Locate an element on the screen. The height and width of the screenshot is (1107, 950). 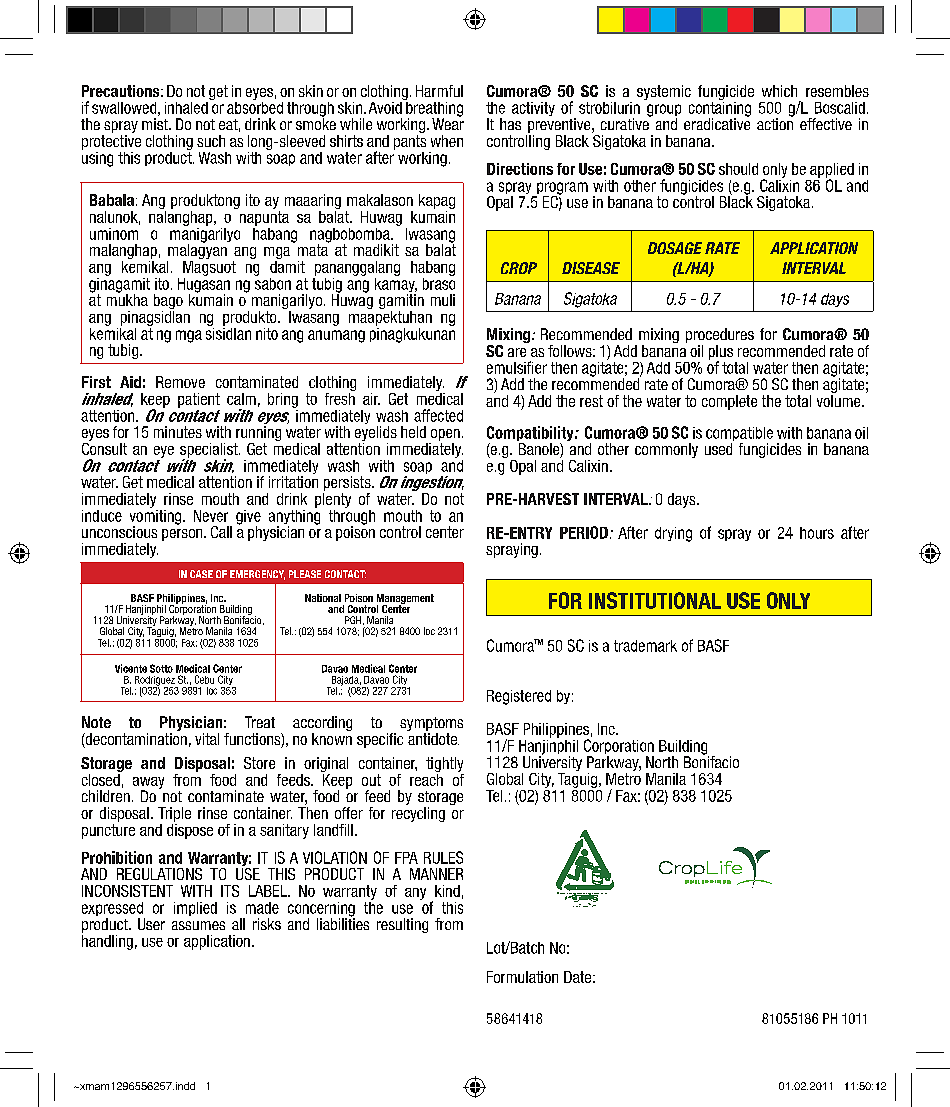
affected is located at coordinates (438, 415).
